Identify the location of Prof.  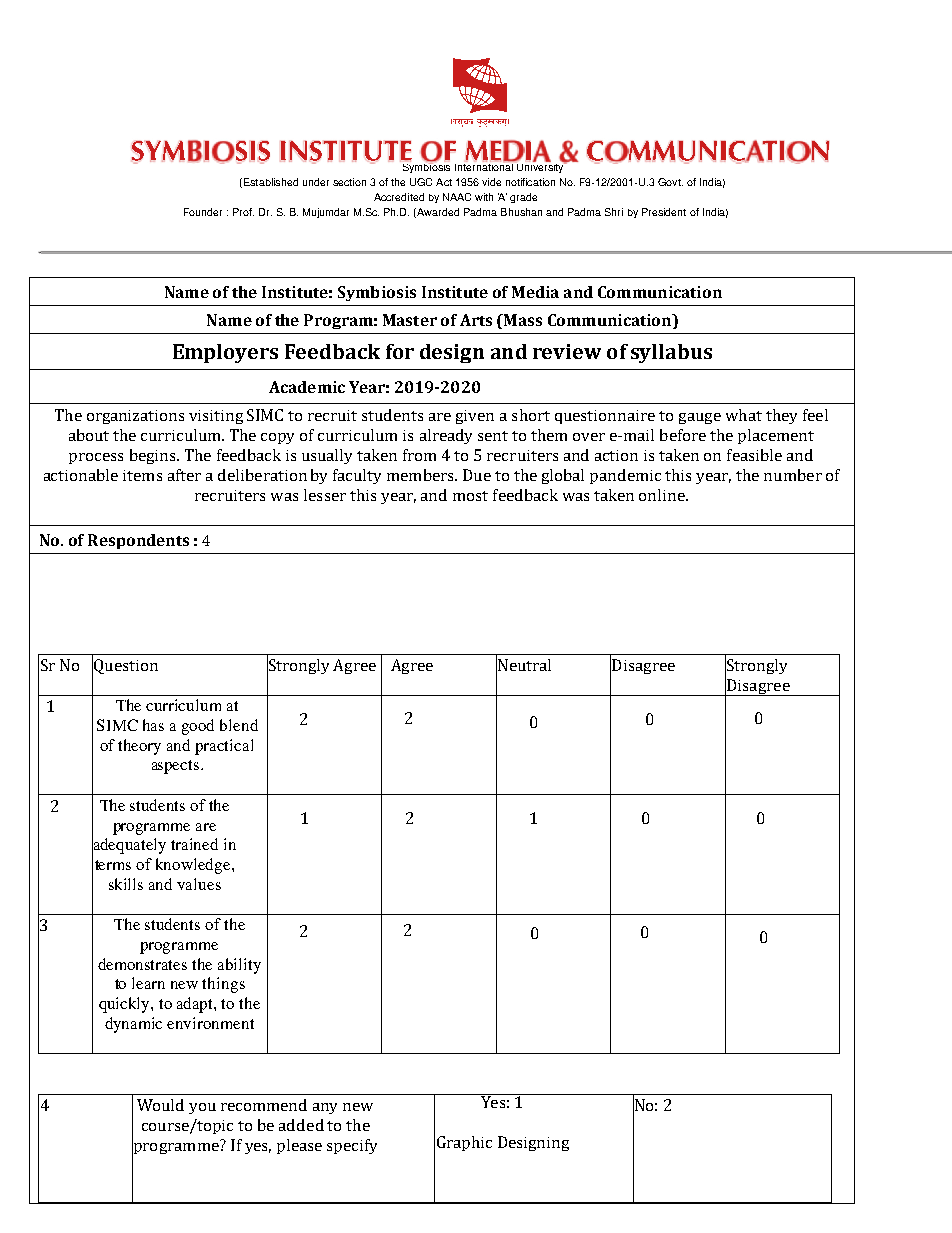
(243, 212).
